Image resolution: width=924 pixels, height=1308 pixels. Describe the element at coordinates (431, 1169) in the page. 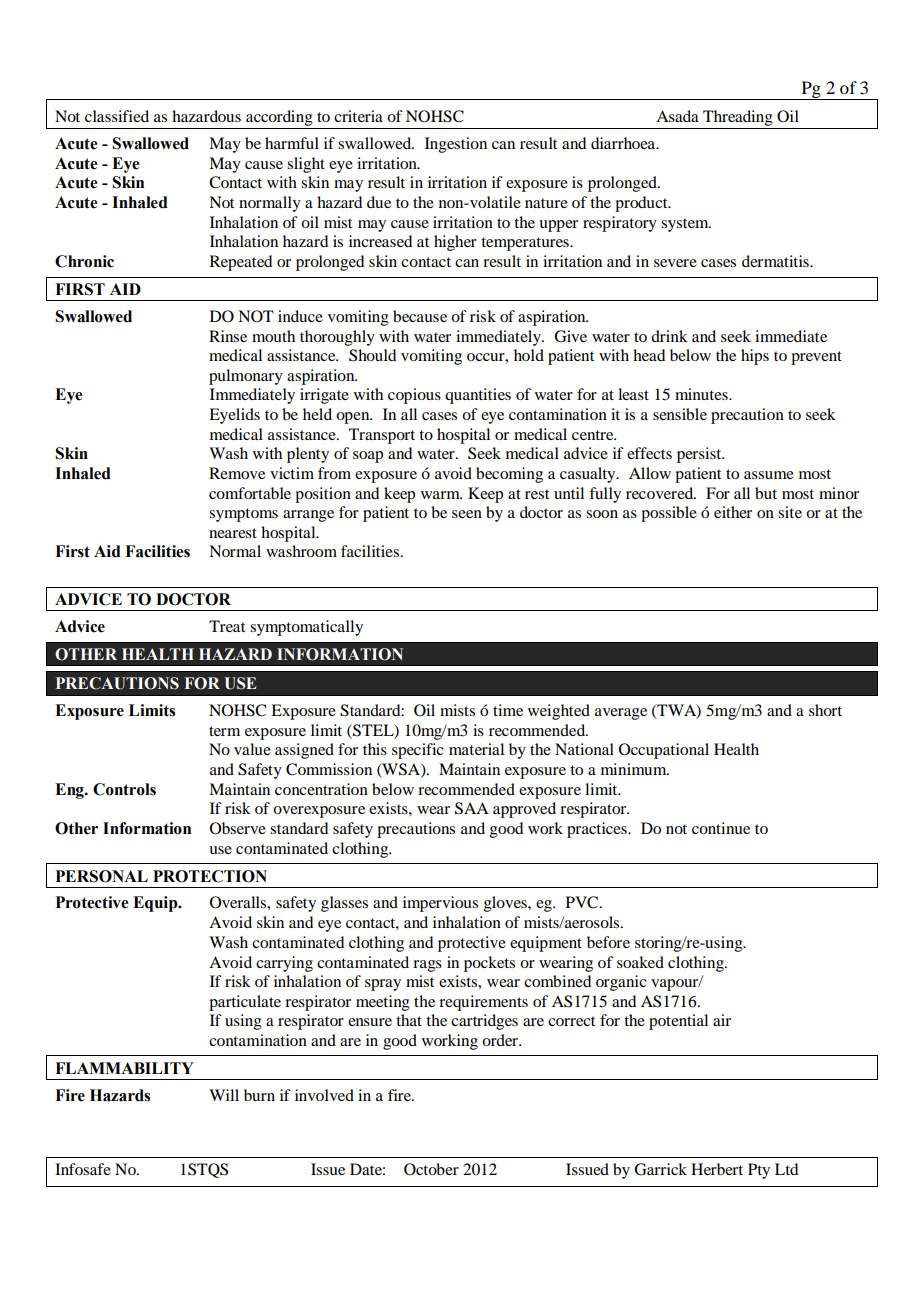

I see `October` at that location.
